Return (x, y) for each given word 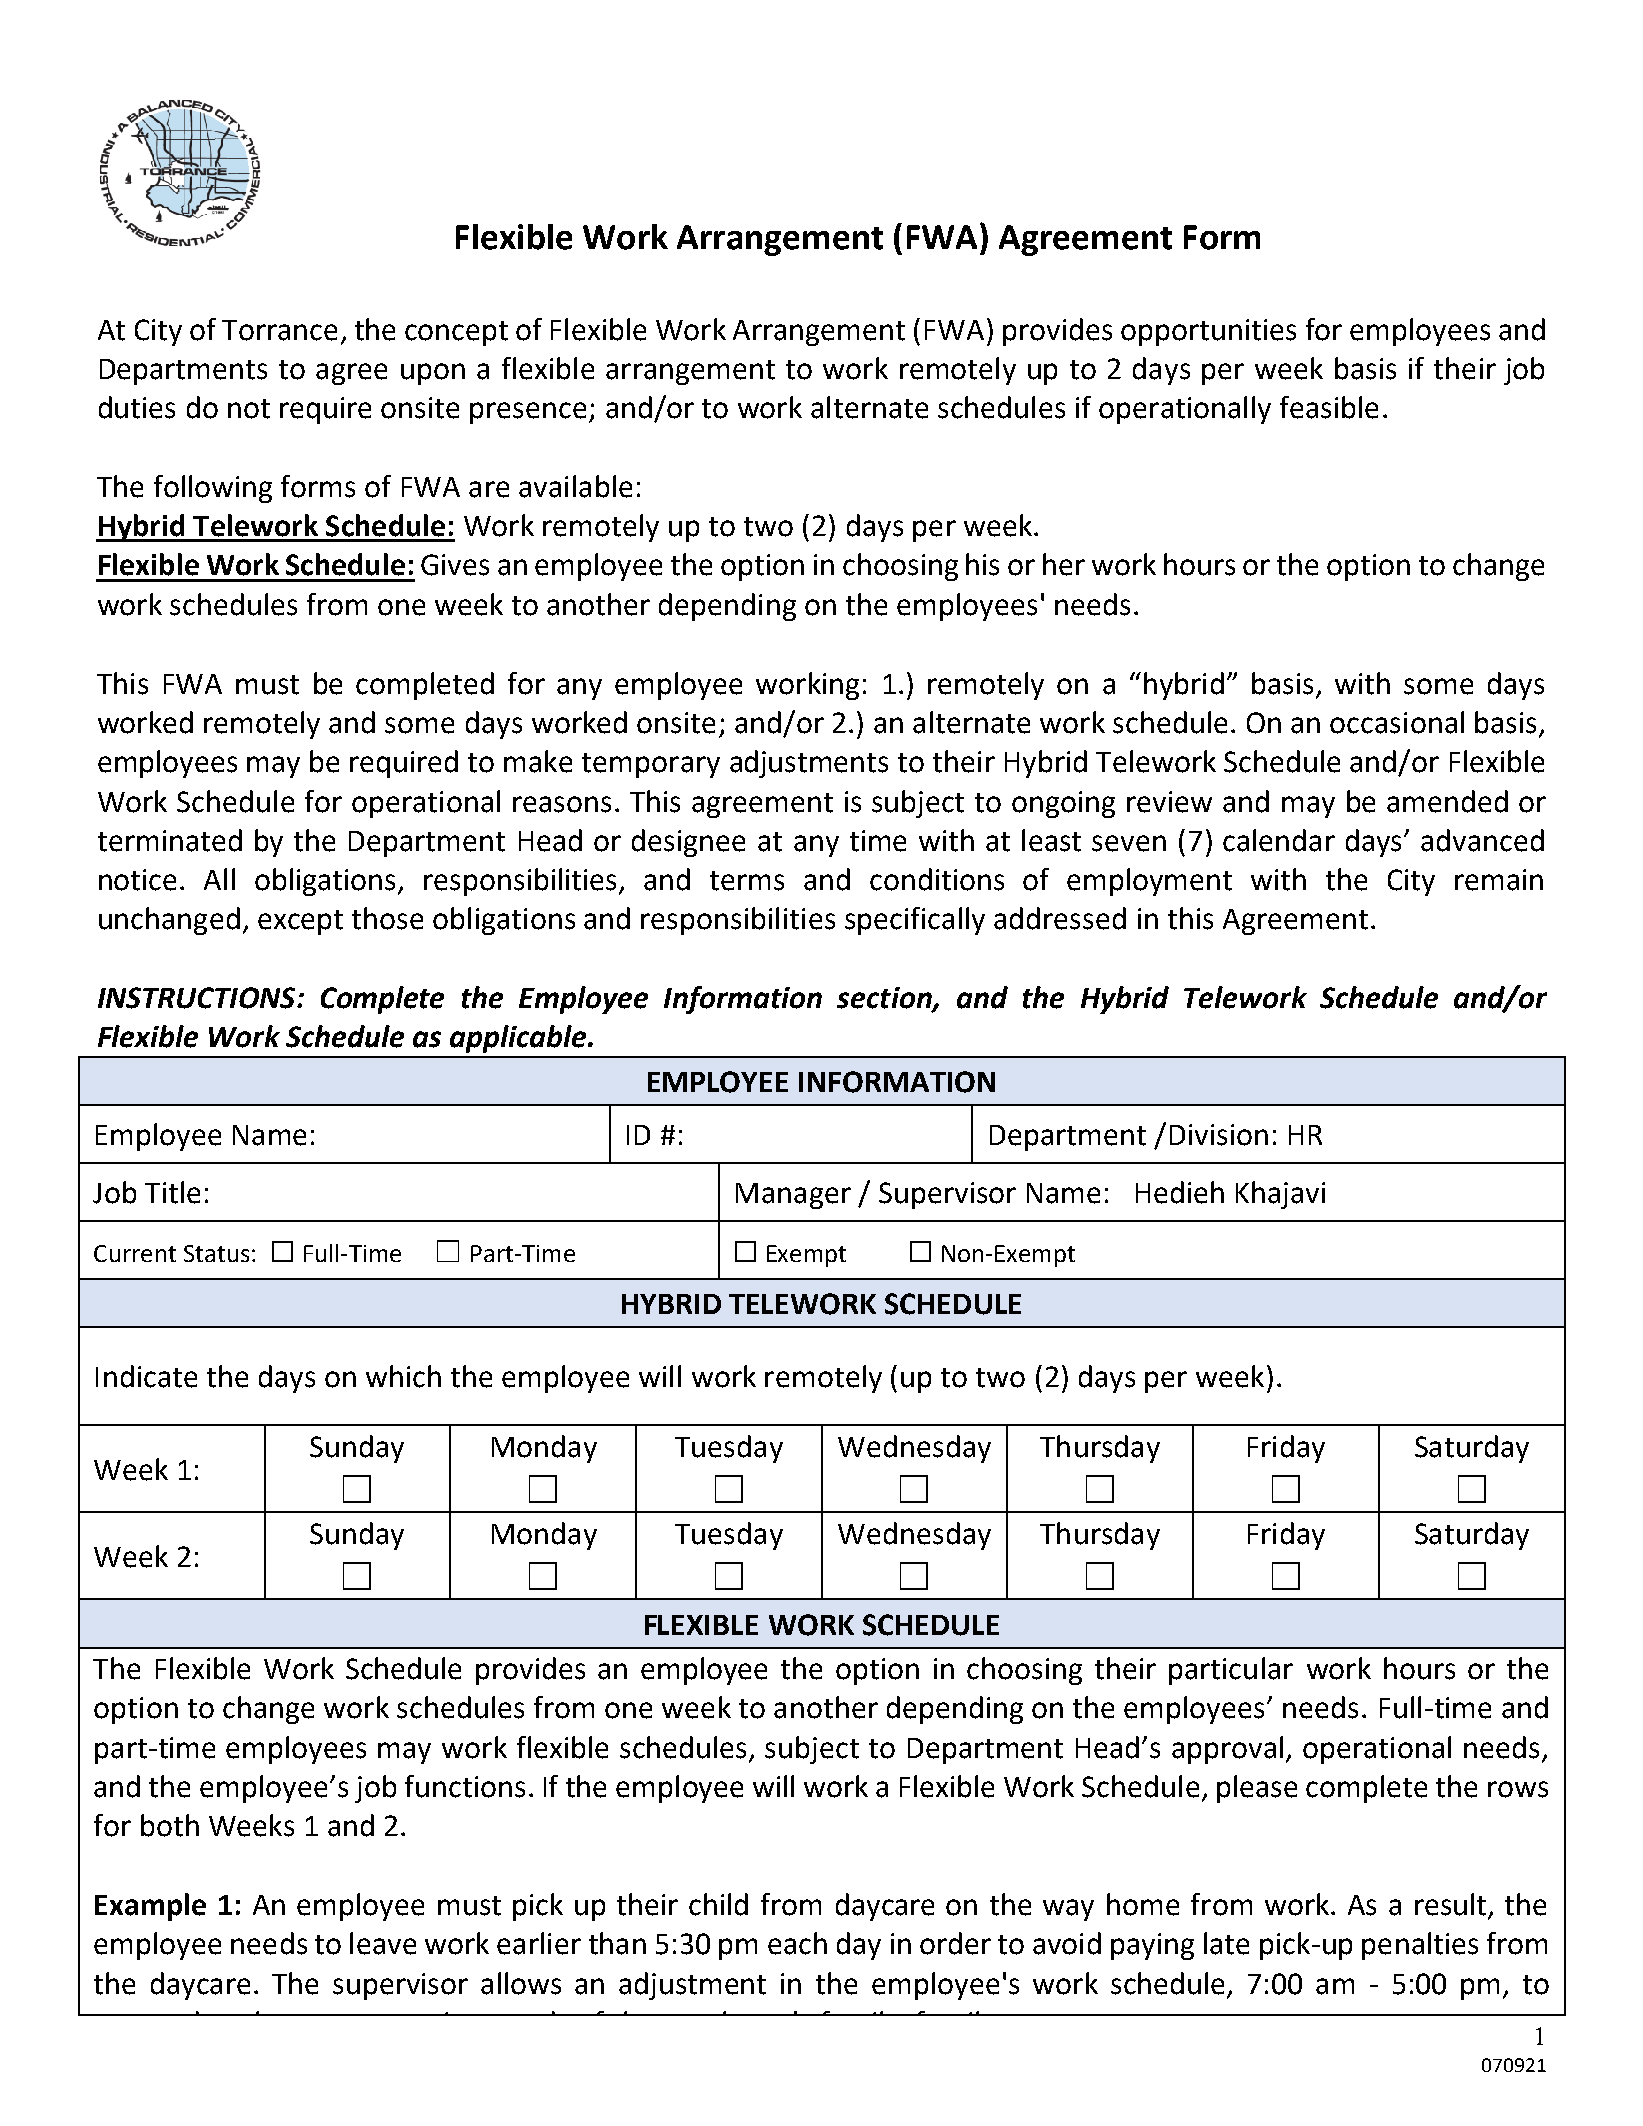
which (403, 1376)
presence (528, 413)
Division (1219, 1135)
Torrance (279, 330)
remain (1499, 880)
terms (747, 881)
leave (383, 1943)
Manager (793, 1196)
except (300, 922)
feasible (1329, 407)
